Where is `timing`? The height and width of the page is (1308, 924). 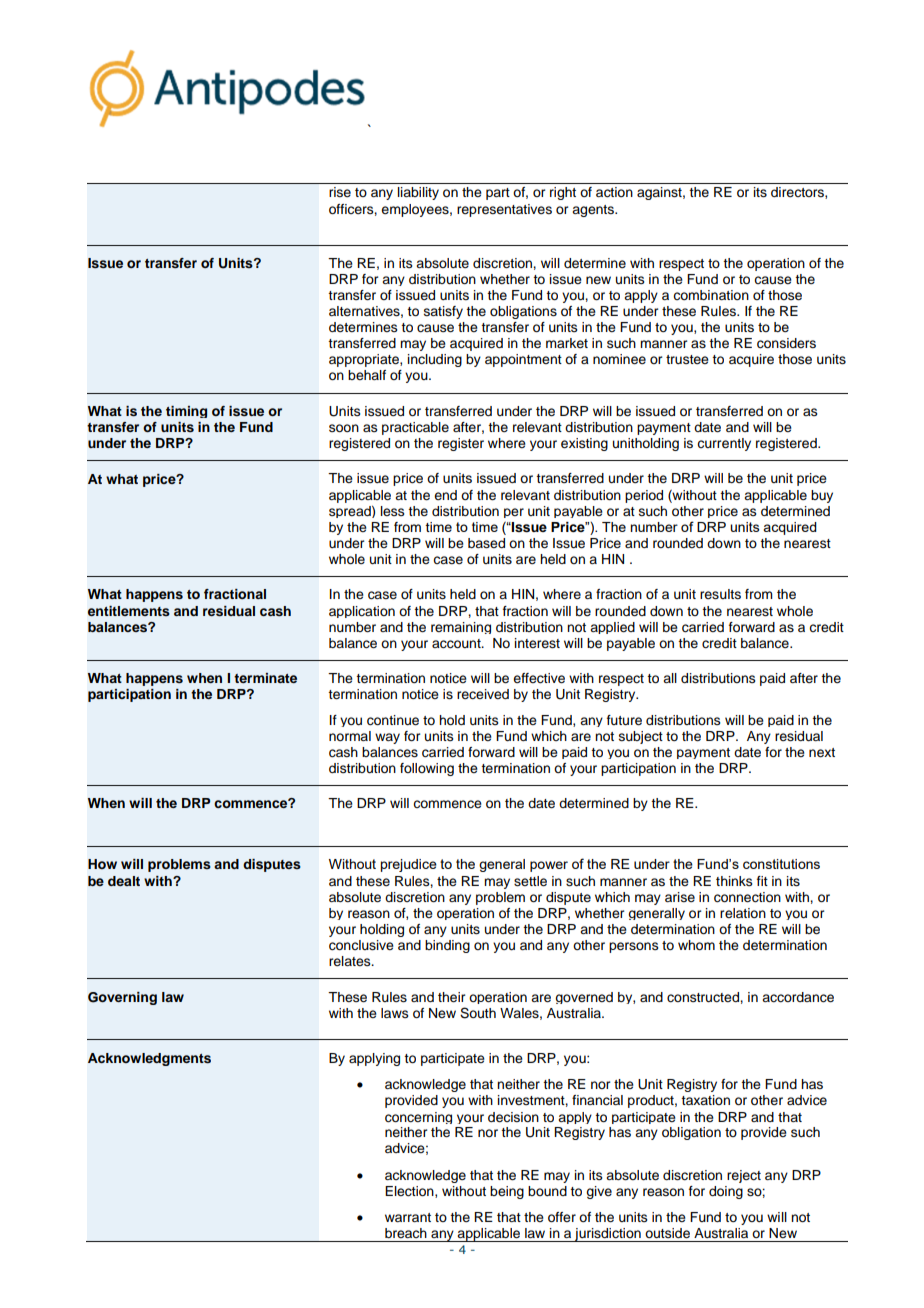
timing is located at coordinates (186, 412).
